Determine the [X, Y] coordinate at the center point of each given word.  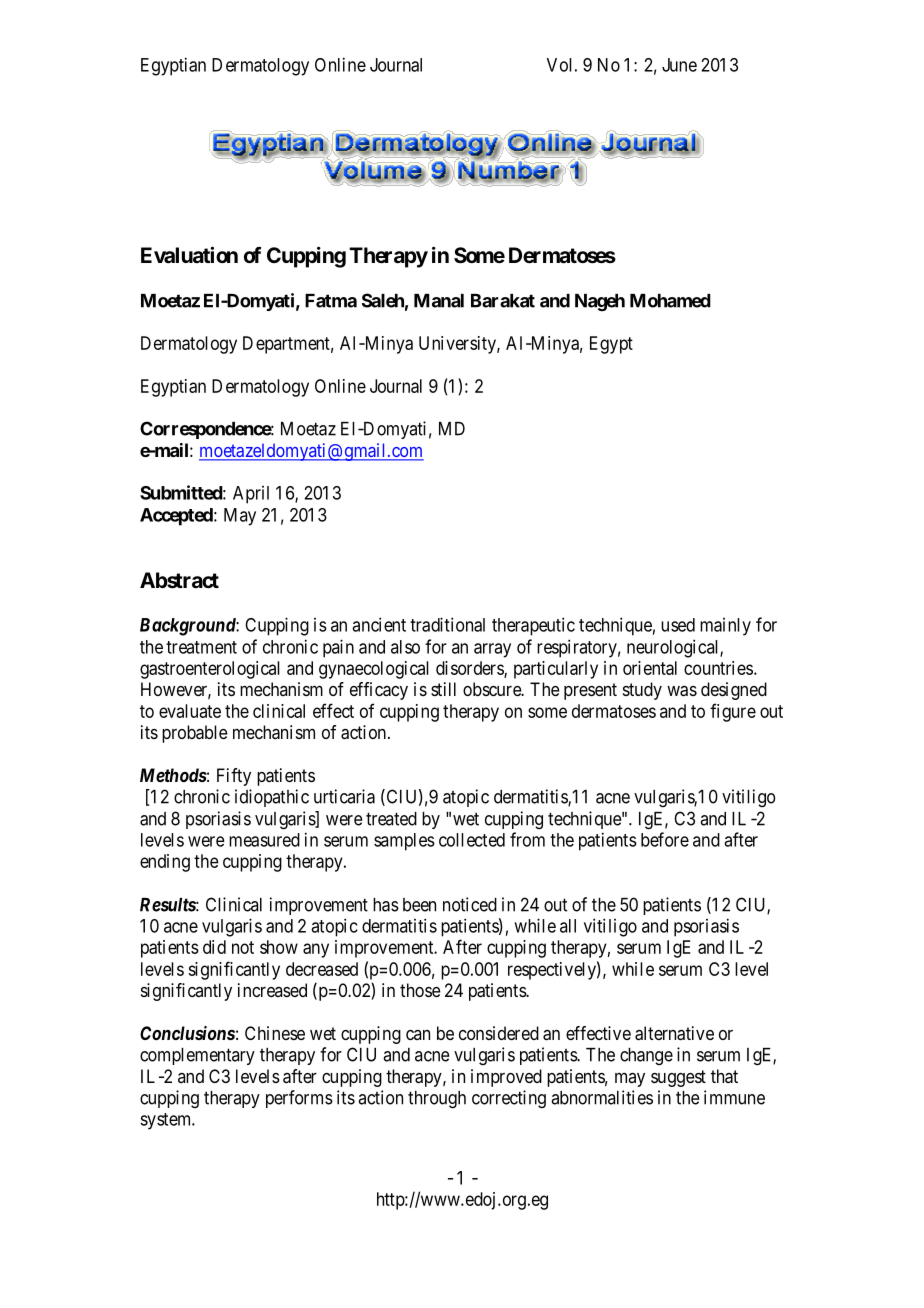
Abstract [179, 580]
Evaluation [189, 255]
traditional [447, 624]
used [678, 625]
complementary [197, 1056]
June [679, 65]
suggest [678, 1078]
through [437, 1100]
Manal [439, 301]
